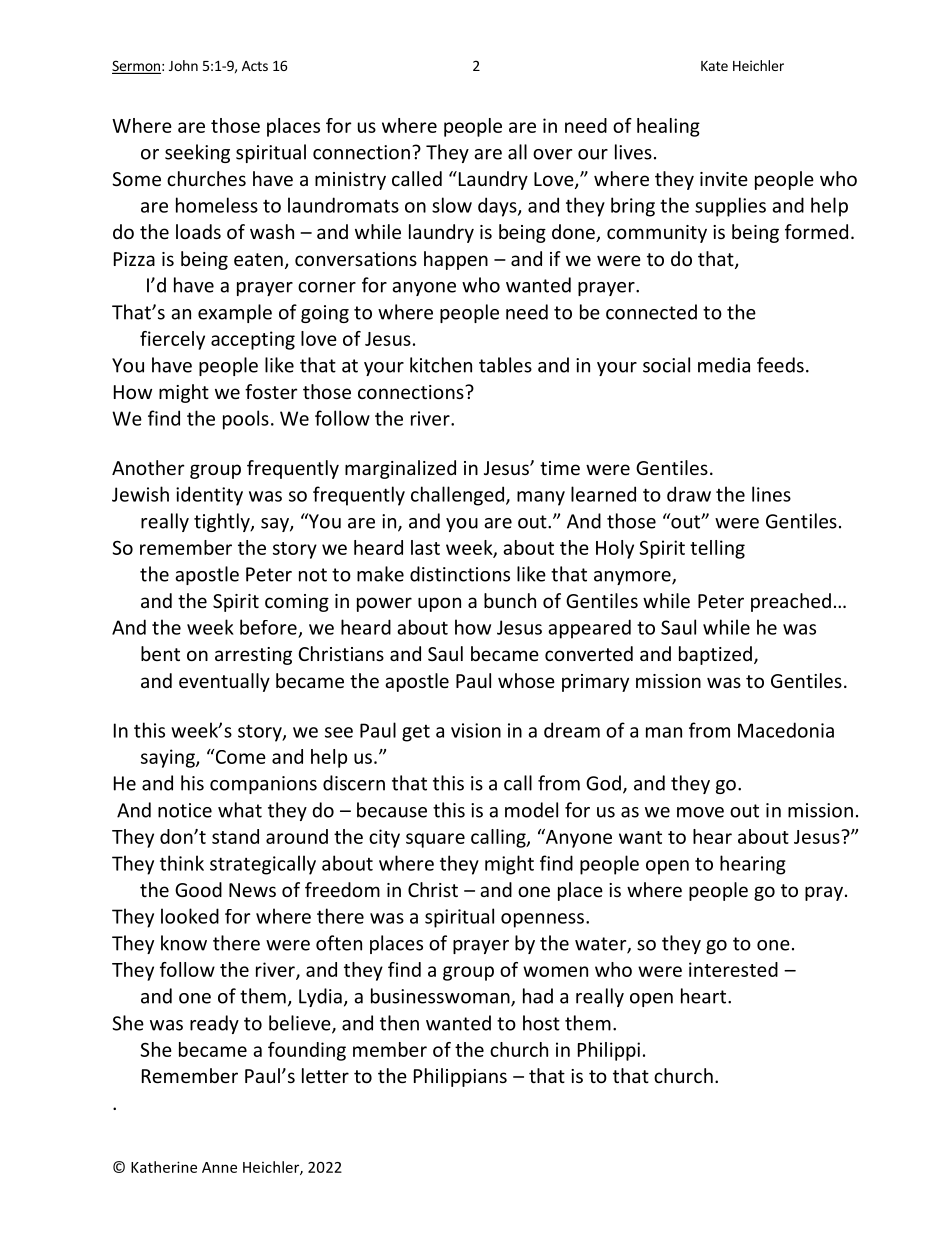 This page has height=1233, width=952. Describe the element at coordinates (733, 969) in the page. I see `interested` at that location.
